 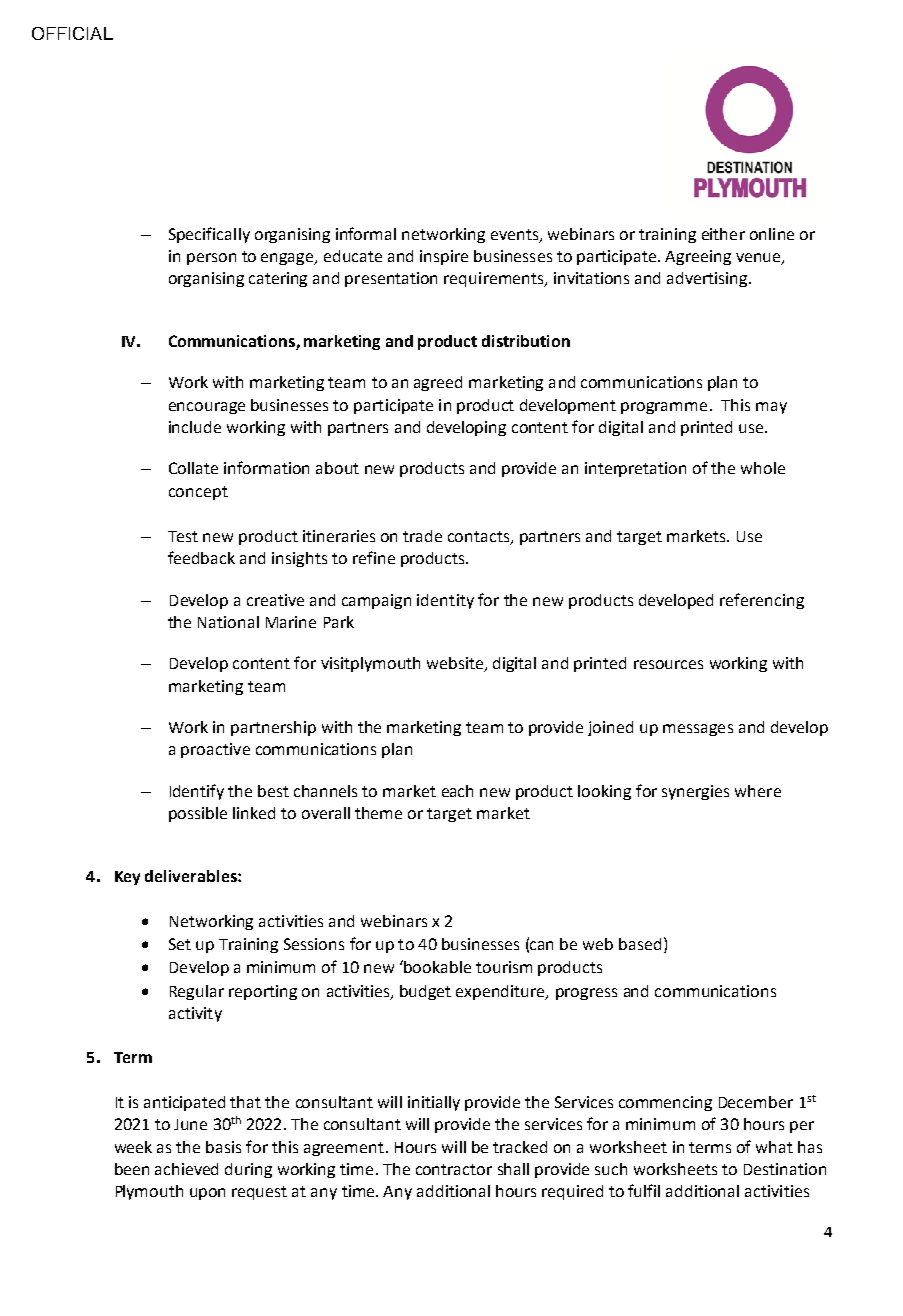 I want to click on either, so click(x=723, y=234).
